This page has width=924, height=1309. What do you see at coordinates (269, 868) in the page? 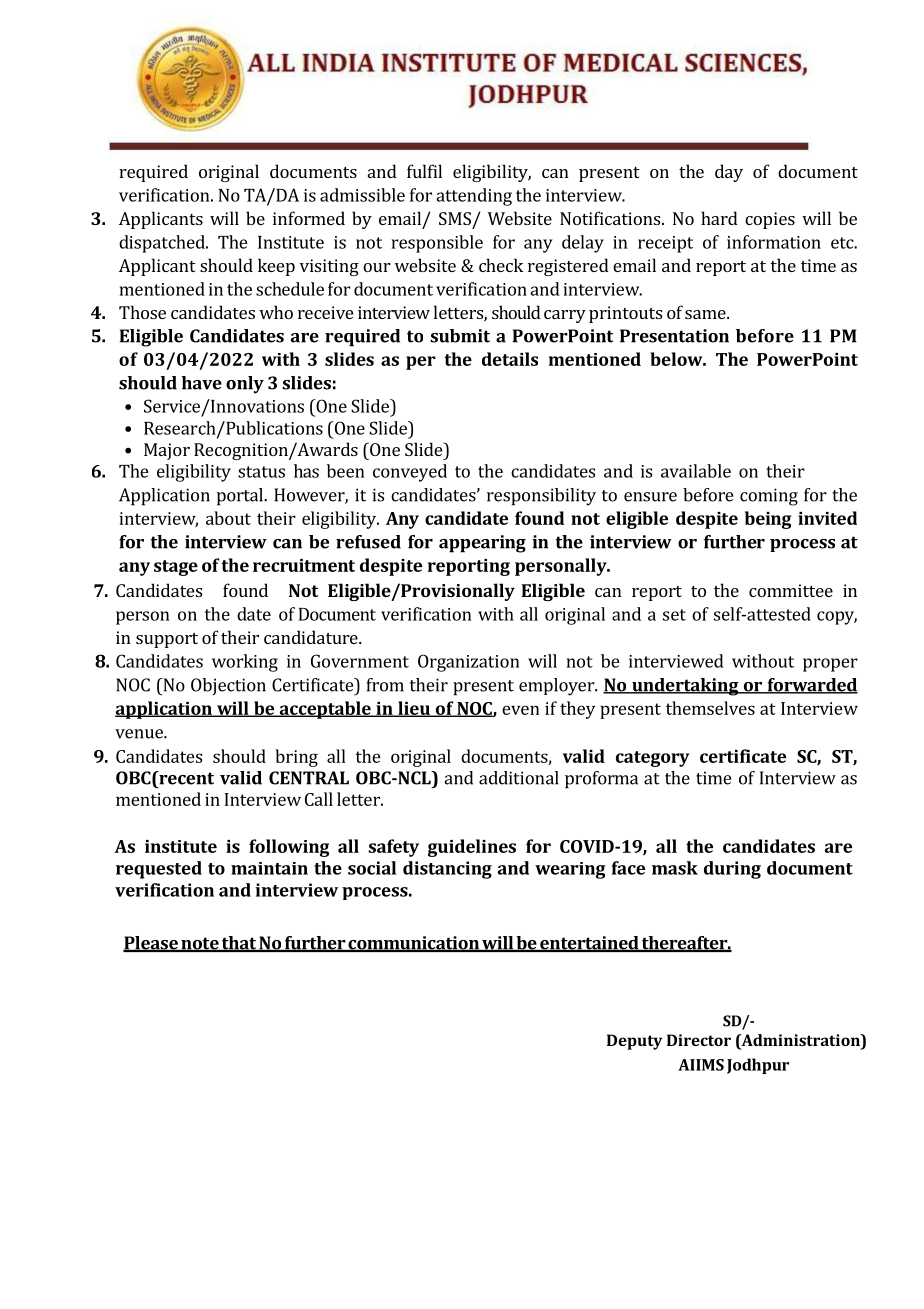
I see `maintain` at bounding box center [269, 868].
